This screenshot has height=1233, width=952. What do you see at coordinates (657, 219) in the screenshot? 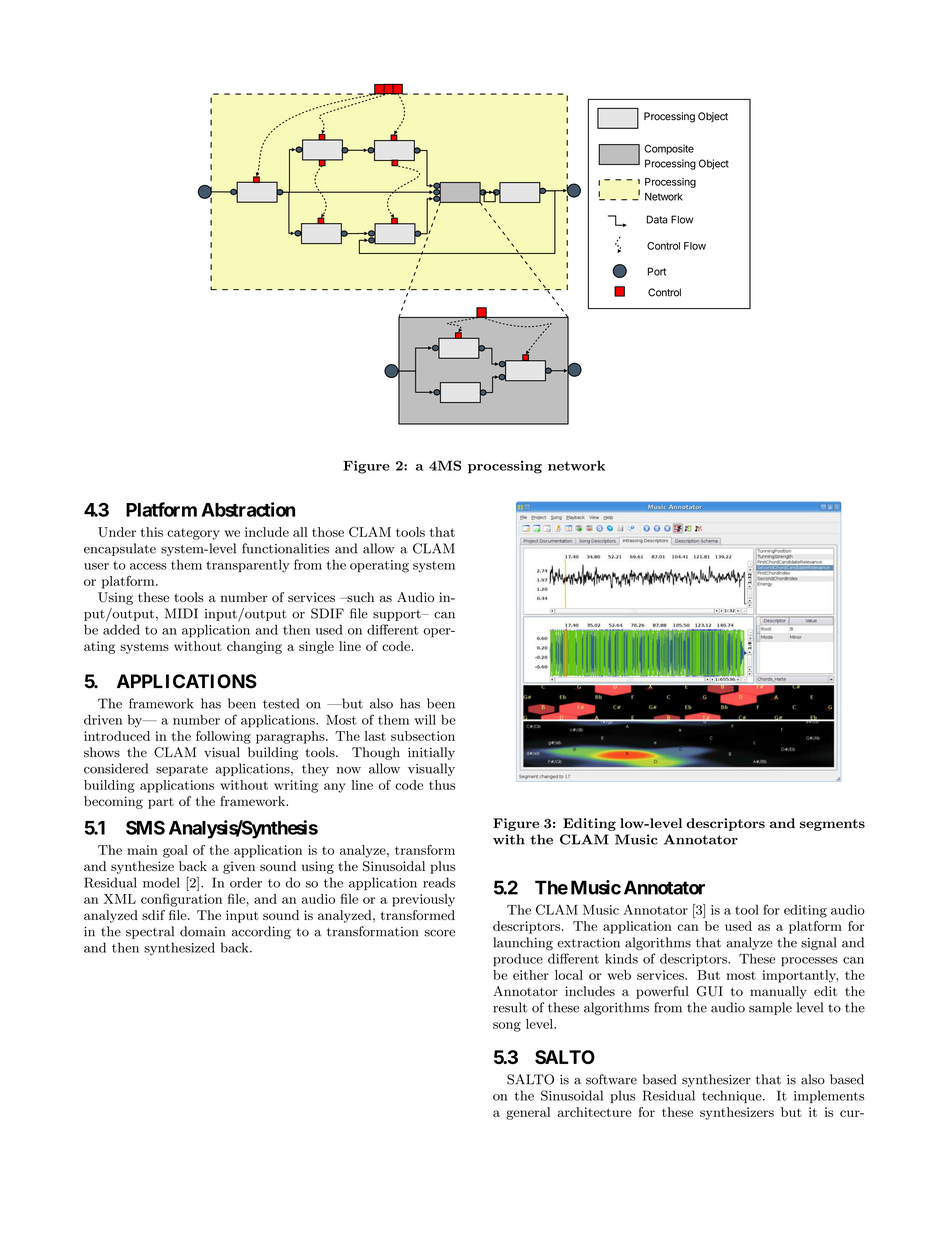
I see `Data` at bounding box center [657, 219].
